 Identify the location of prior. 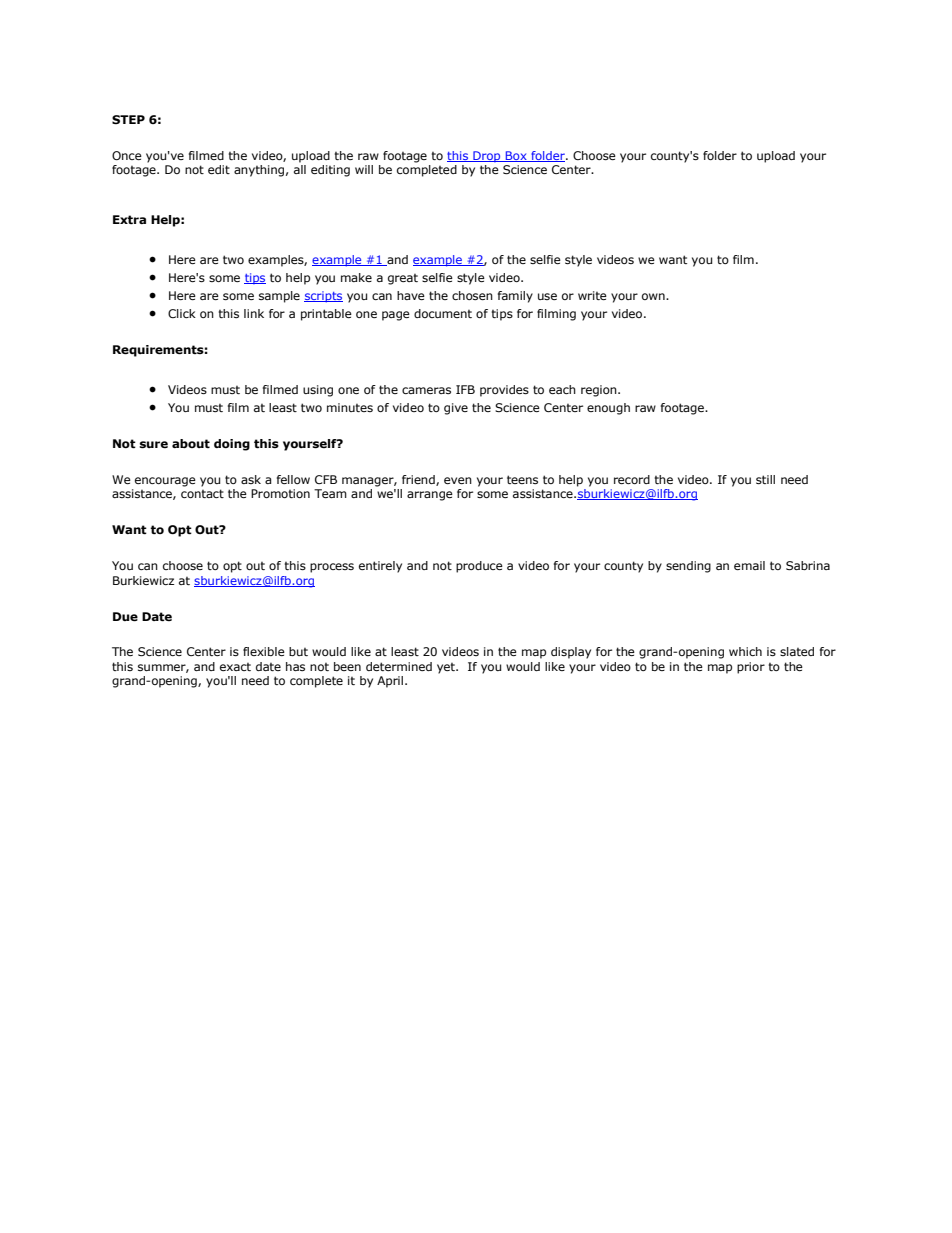
(751, 668).
